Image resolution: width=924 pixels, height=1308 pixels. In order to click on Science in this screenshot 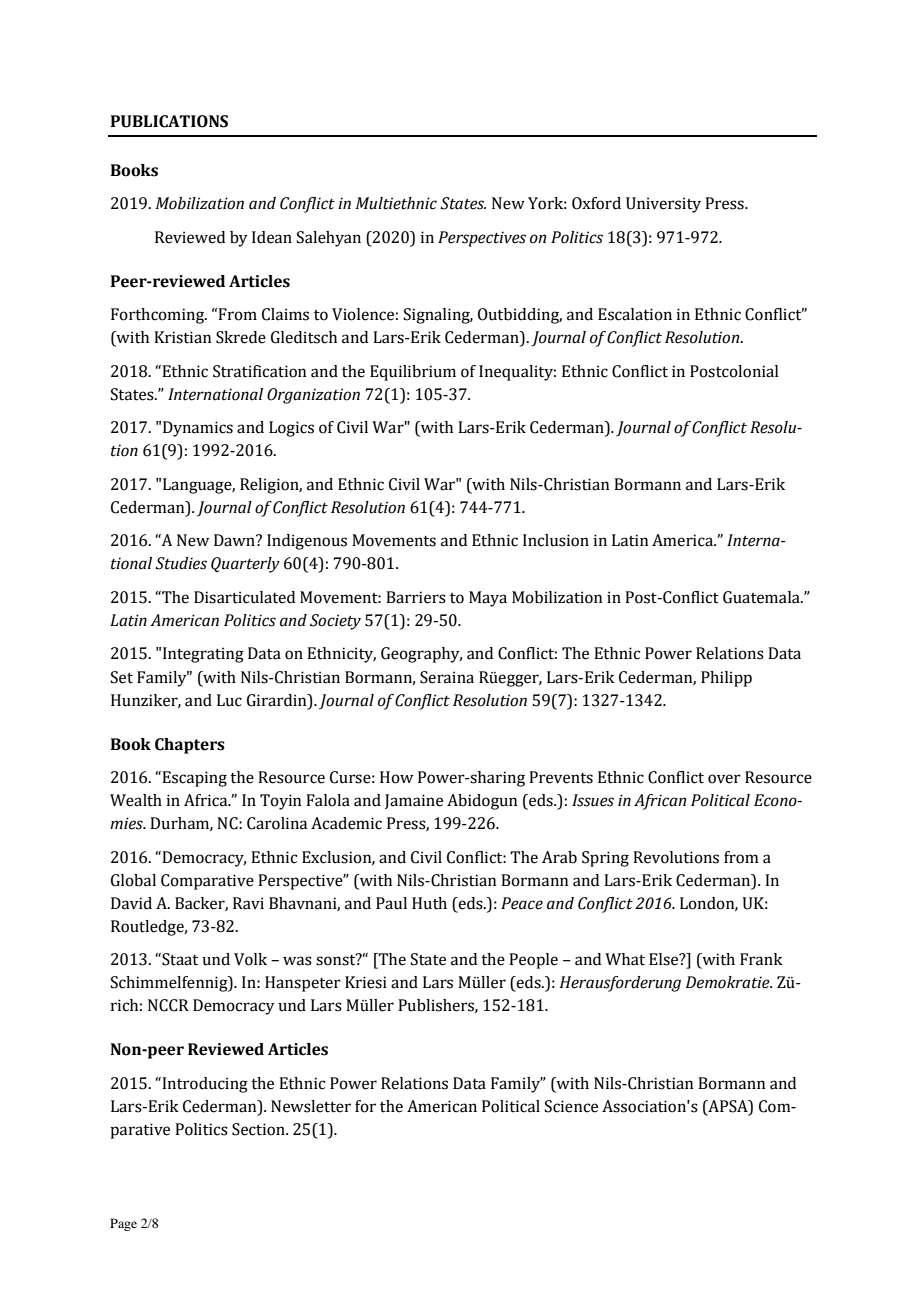, I will do `click(571, 1106)`.
